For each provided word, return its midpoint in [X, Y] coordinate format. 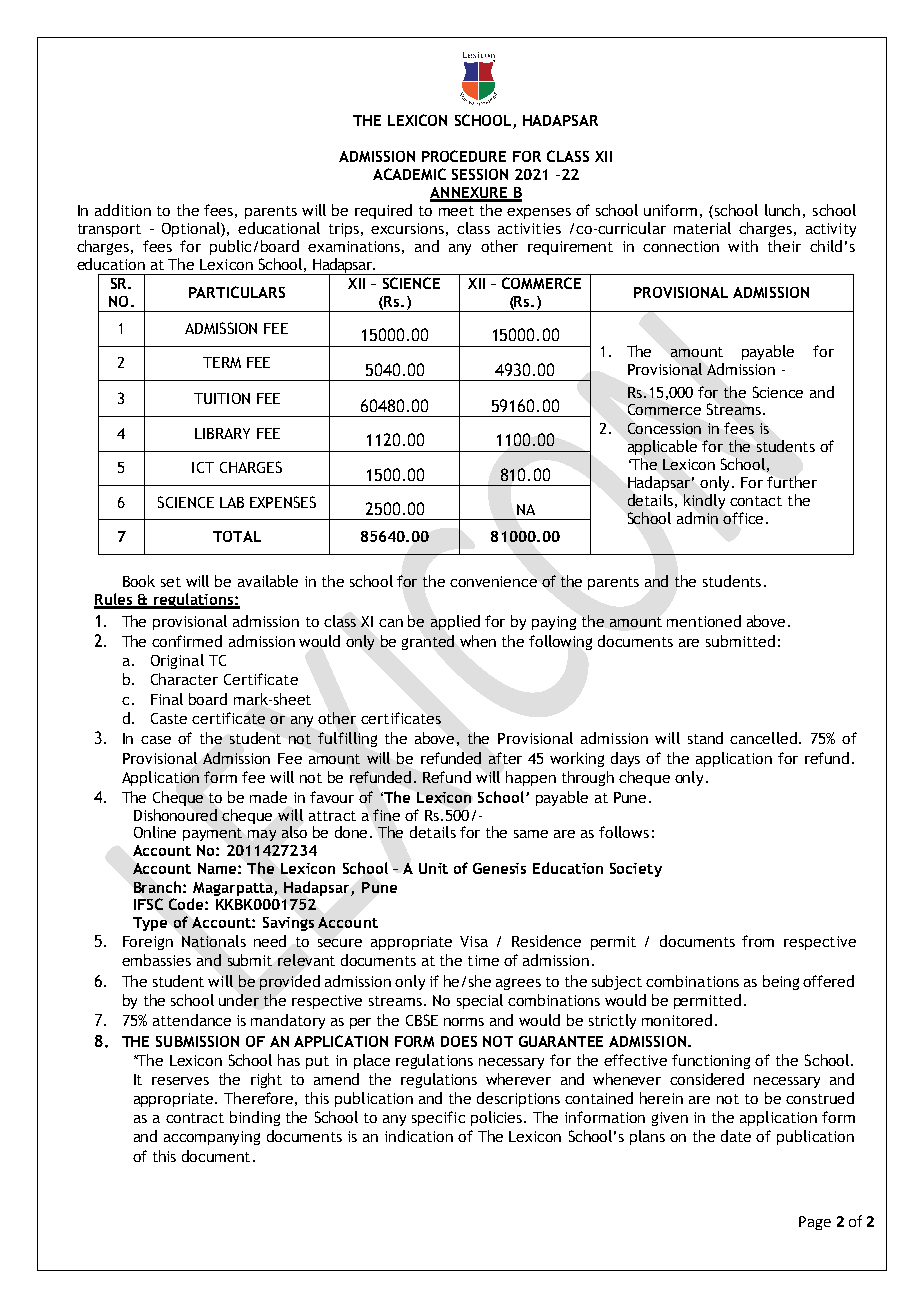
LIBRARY [222, 433]
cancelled [765, 738]
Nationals [214, 941]
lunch [782, 210]
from [758, 941]
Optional [192, 229]
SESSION [480, 174]
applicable [662, 447]
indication [419, 1136]
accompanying [212, 1138]
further [792, 482]
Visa [474, 941]
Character [184, 679]
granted [428, 642]
